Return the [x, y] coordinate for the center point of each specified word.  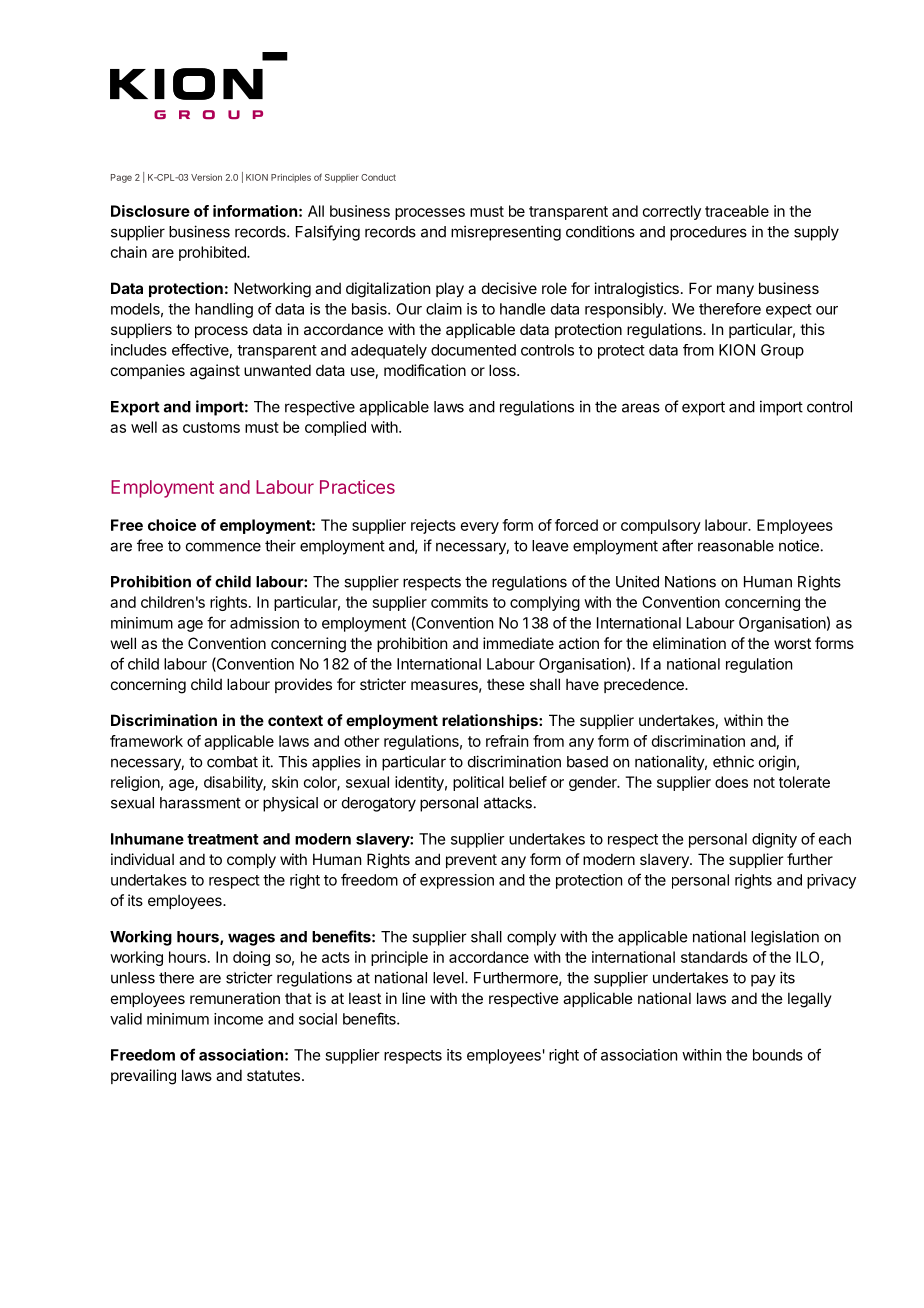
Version [206, 177]
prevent [471, 861]
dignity [774, 840]
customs [211, 427]
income [238, 1019]
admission [264, 623]
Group [782, 351]
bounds [778, 1055]
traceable [737, 211]
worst [792, 643]
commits [459, 602]
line [414, 998]
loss [503, 370]
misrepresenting [506, 233]
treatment [223, 839]
